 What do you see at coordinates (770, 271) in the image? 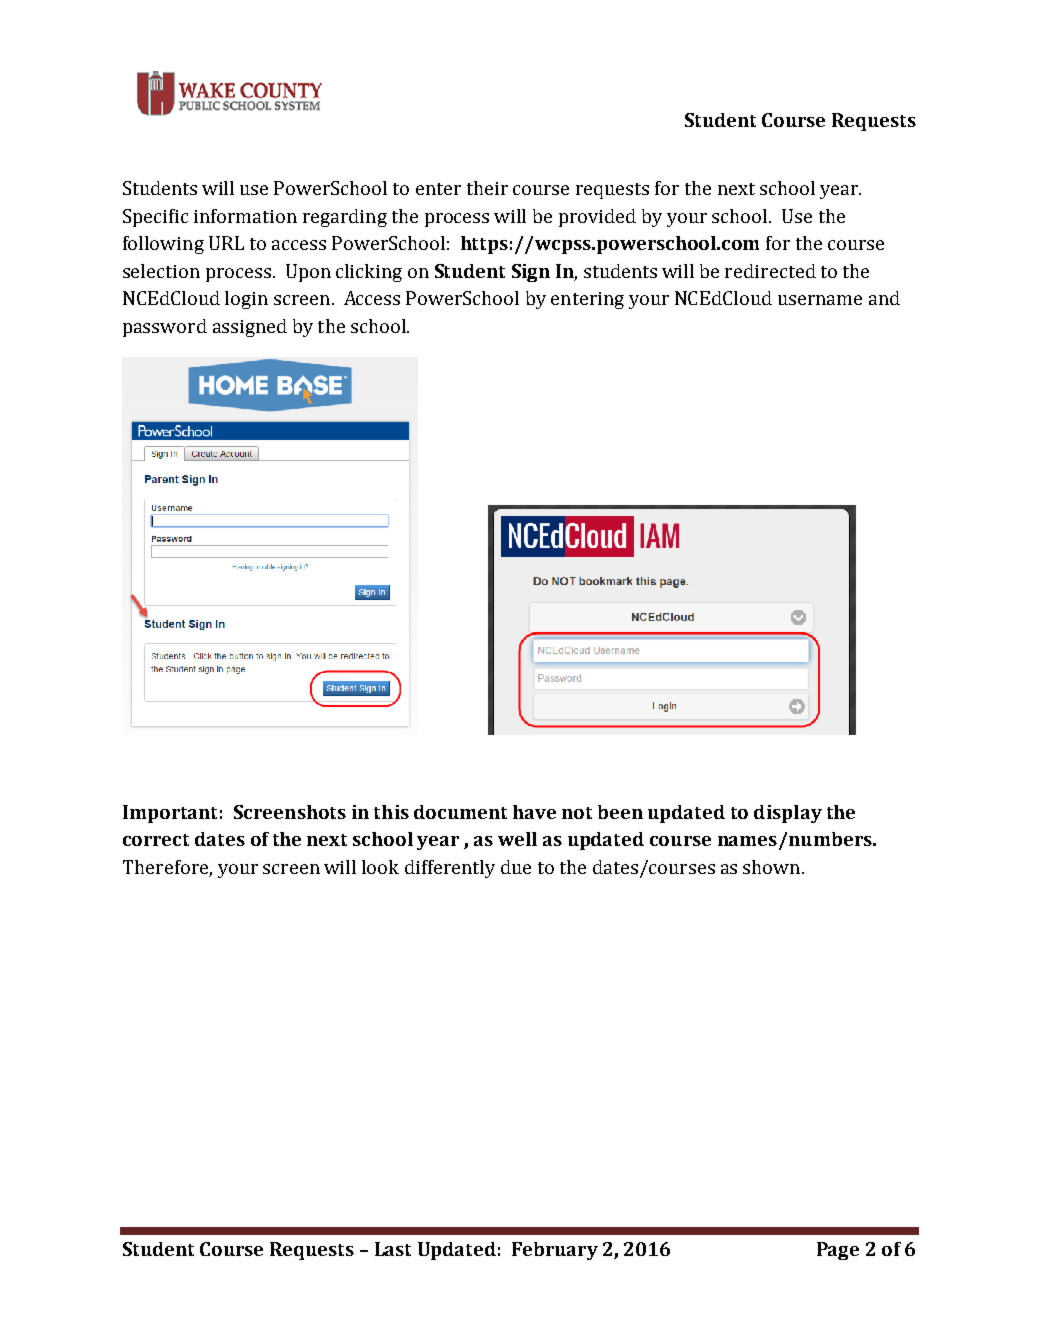
I see `redirected` at bounding box center [770, 271].
